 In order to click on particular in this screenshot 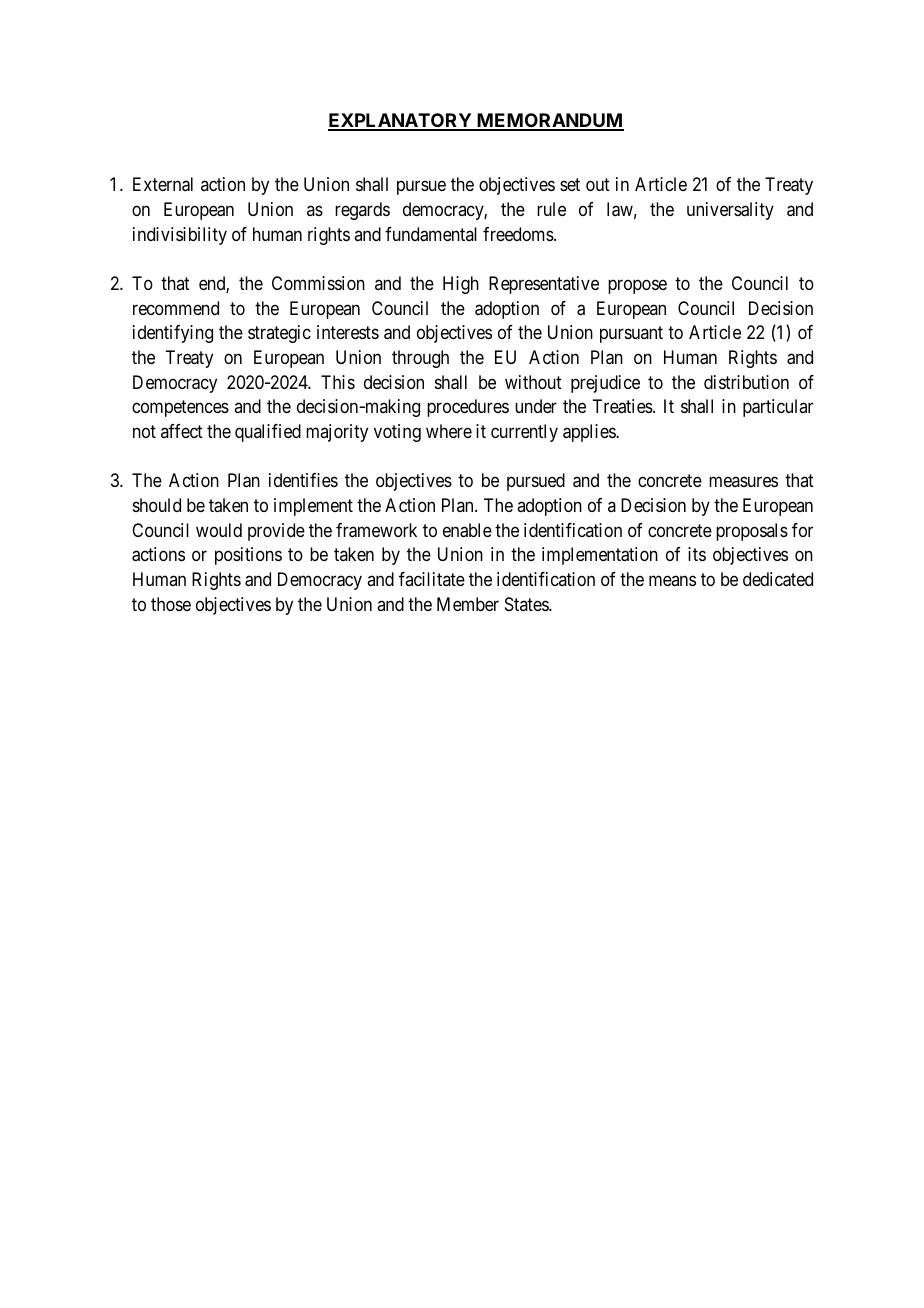, I will do `click(778, 408)`.
